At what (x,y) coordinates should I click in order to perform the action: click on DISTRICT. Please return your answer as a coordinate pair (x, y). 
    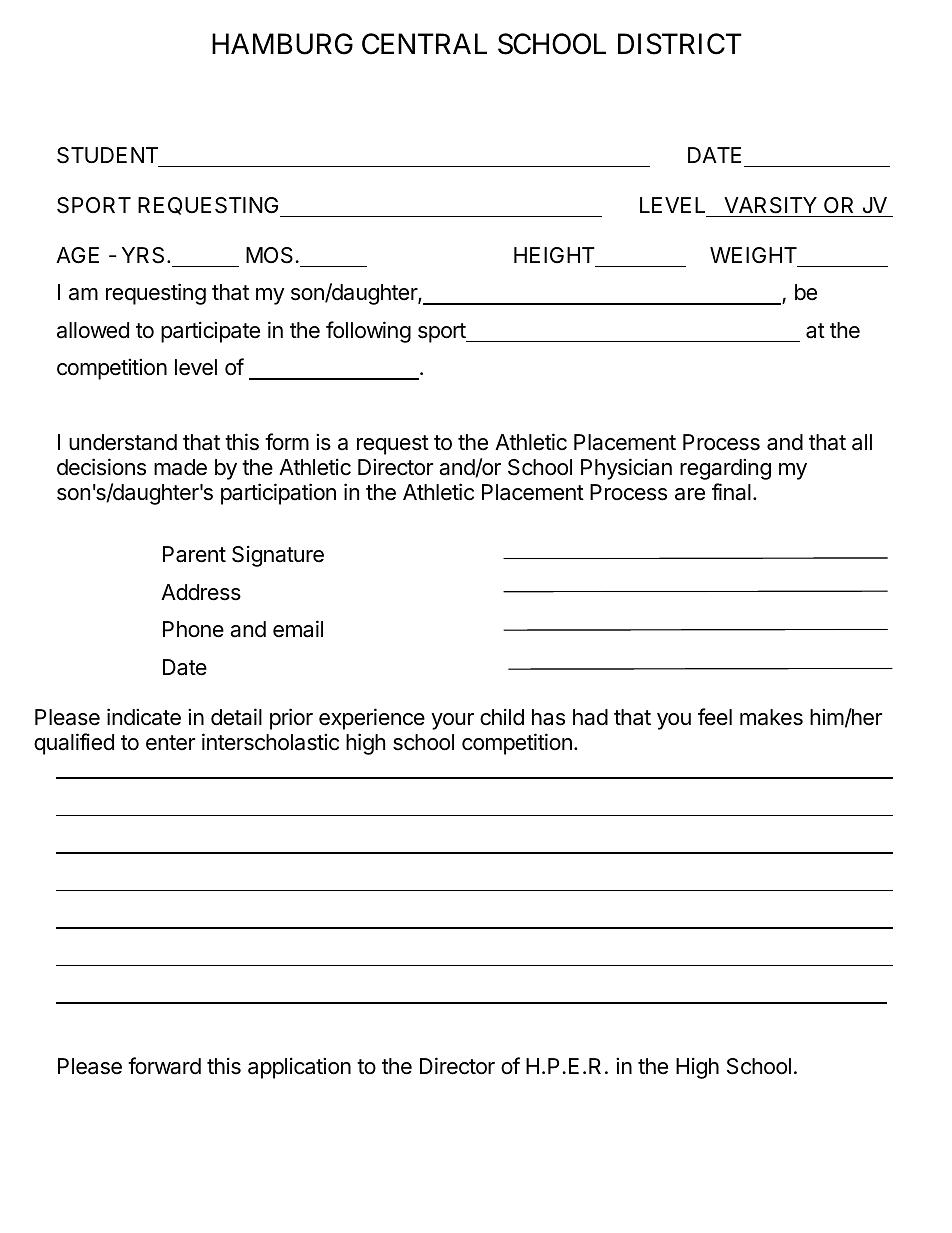
    Looking at the image, I should click on (680, 44).
